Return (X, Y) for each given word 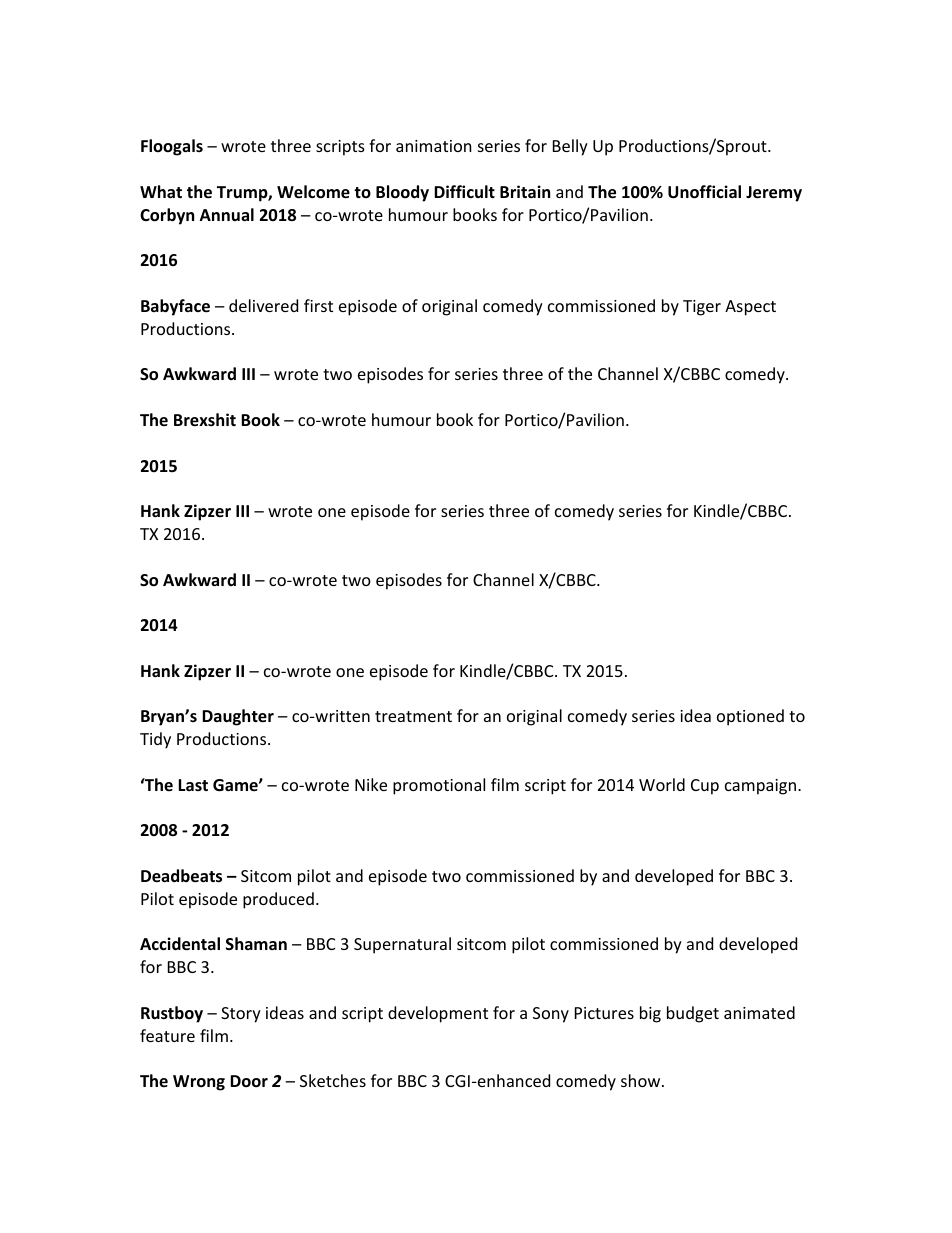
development (438, 1014)
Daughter (238, 717)
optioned (750, 717)
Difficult (464, 191)
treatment (413, 716)
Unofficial (704, 192)
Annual (227, 214)
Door (249, 1081)
